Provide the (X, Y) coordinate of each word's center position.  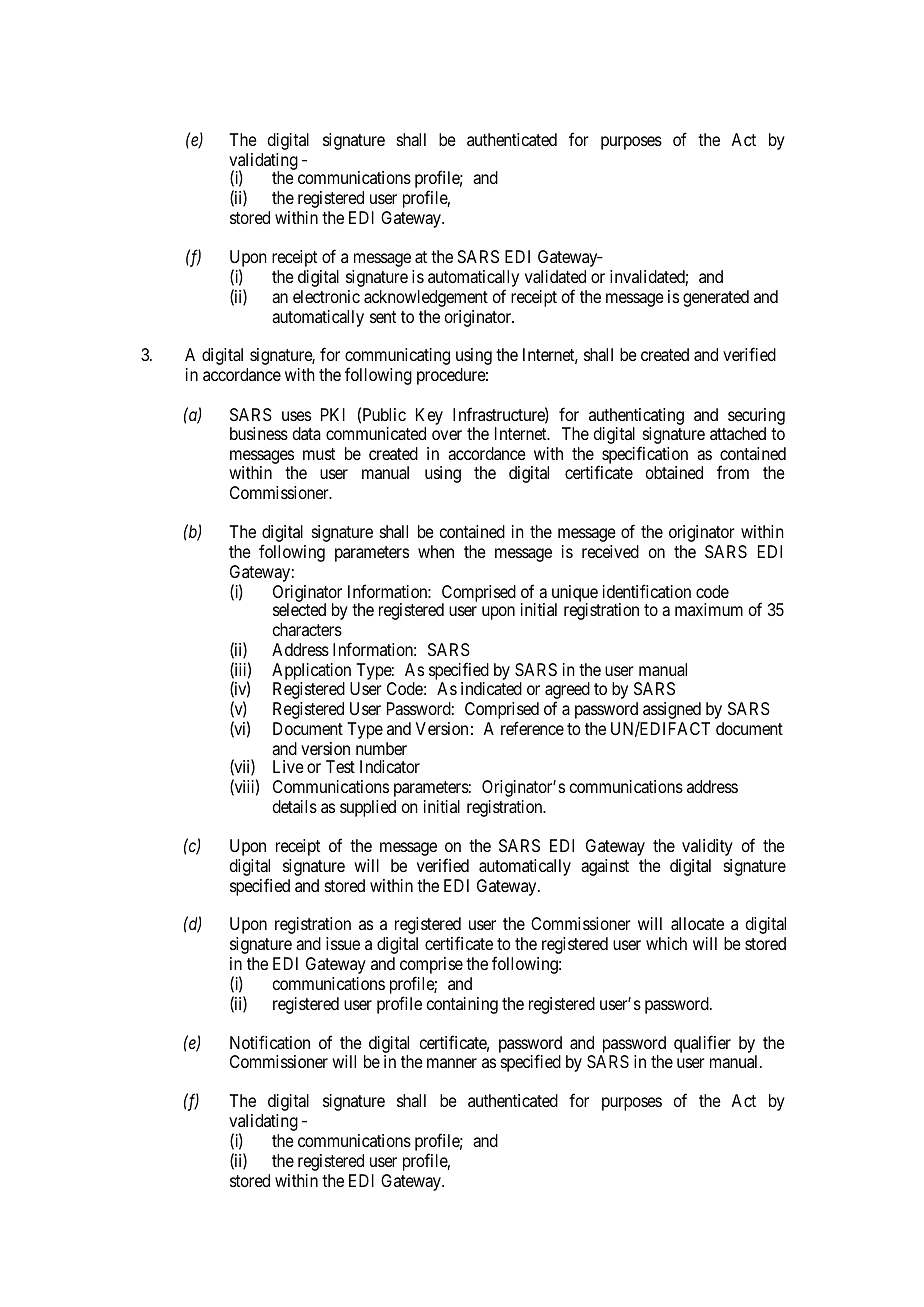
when (436, 551)
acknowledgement (426, 298)
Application (311, 671)
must (319, 454)
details (295, 806)
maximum (709, 609)
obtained (674, 472)
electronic (326, 296)
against (605, 867)
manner (452, 1063)
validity (707, 847)
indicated (491, 688)
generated (716, 298)
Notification (270, 1042)
